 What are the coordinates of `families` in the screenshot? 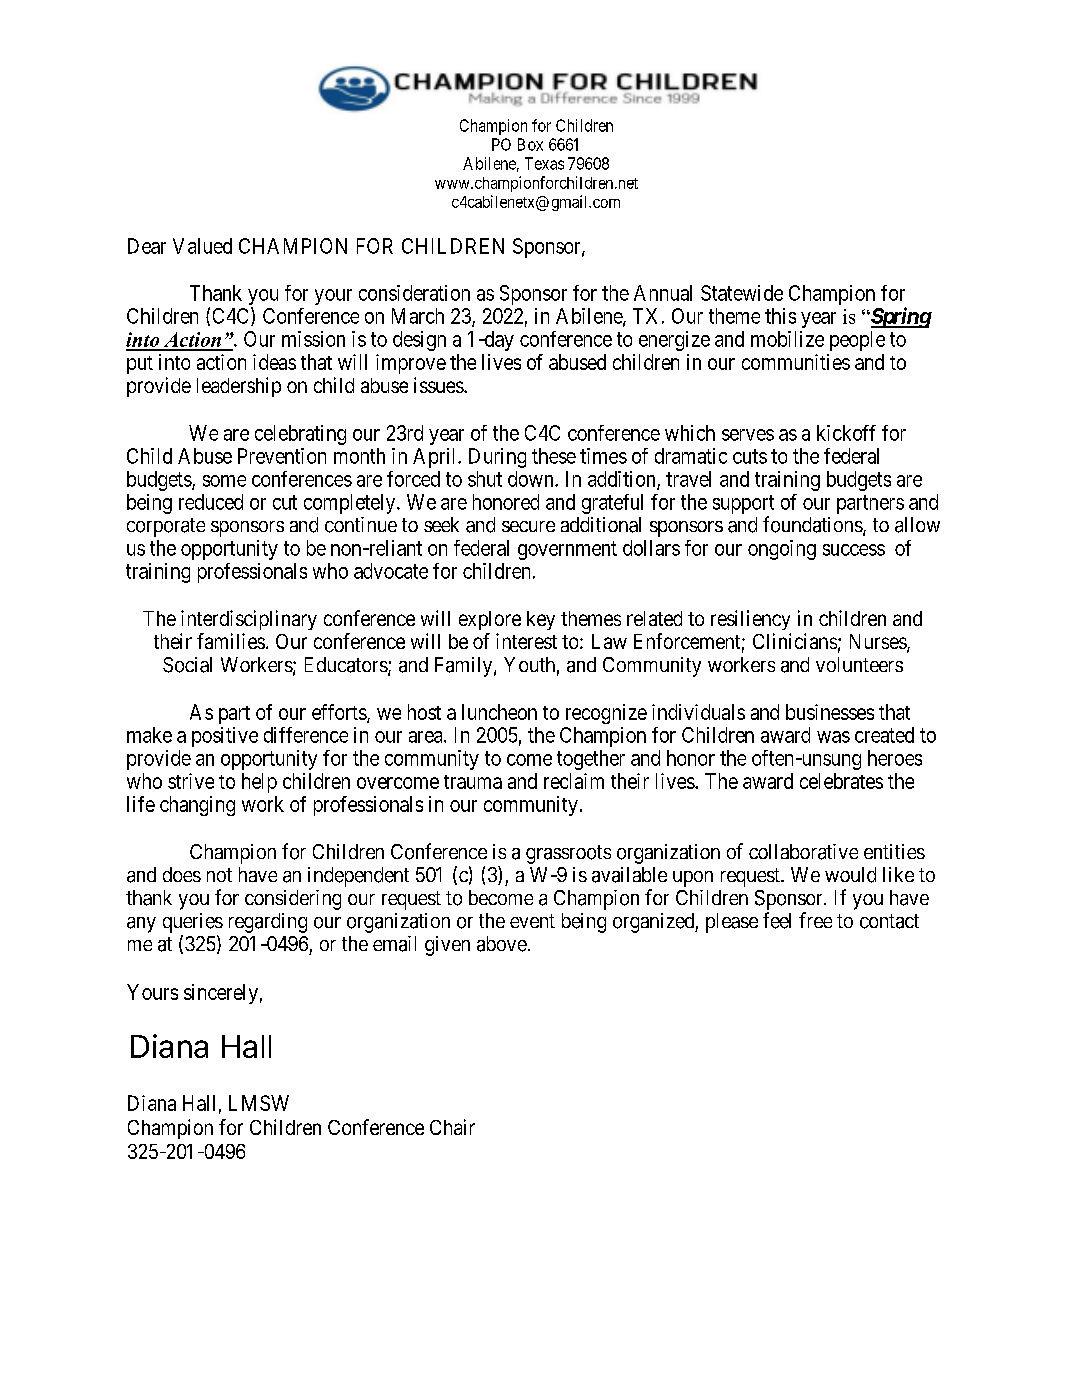 It's located at (231, 641).
